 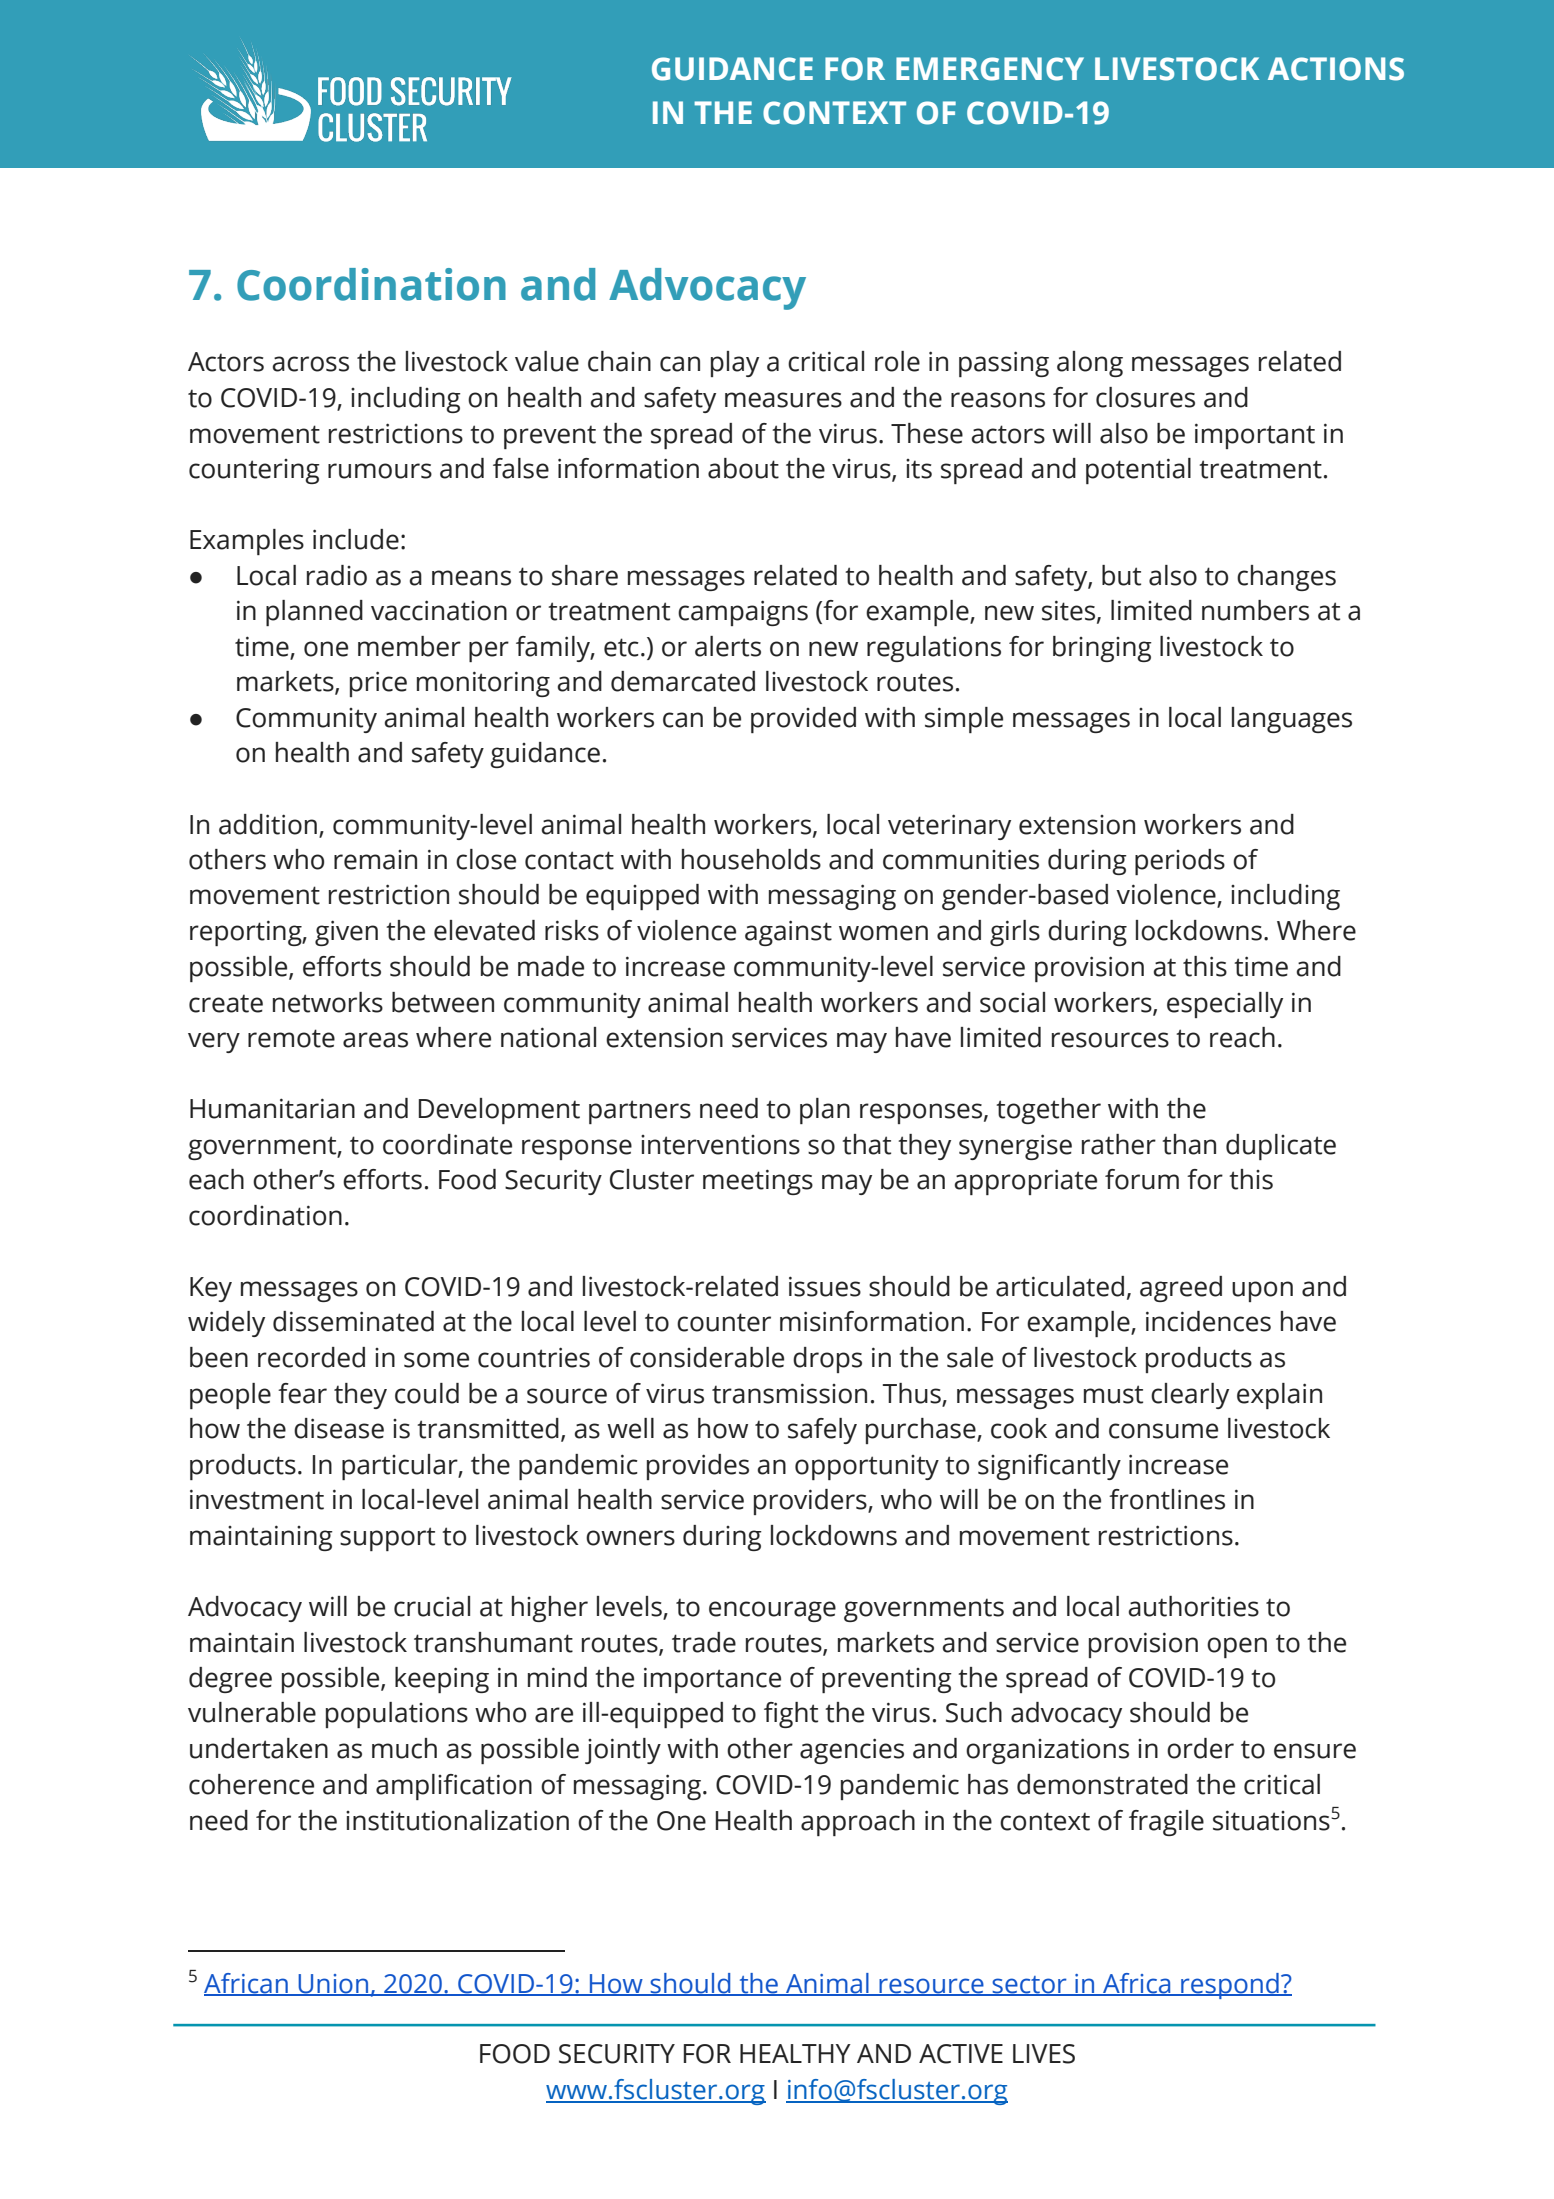 I want to click on encourage, so click(x=772, y=1611).
